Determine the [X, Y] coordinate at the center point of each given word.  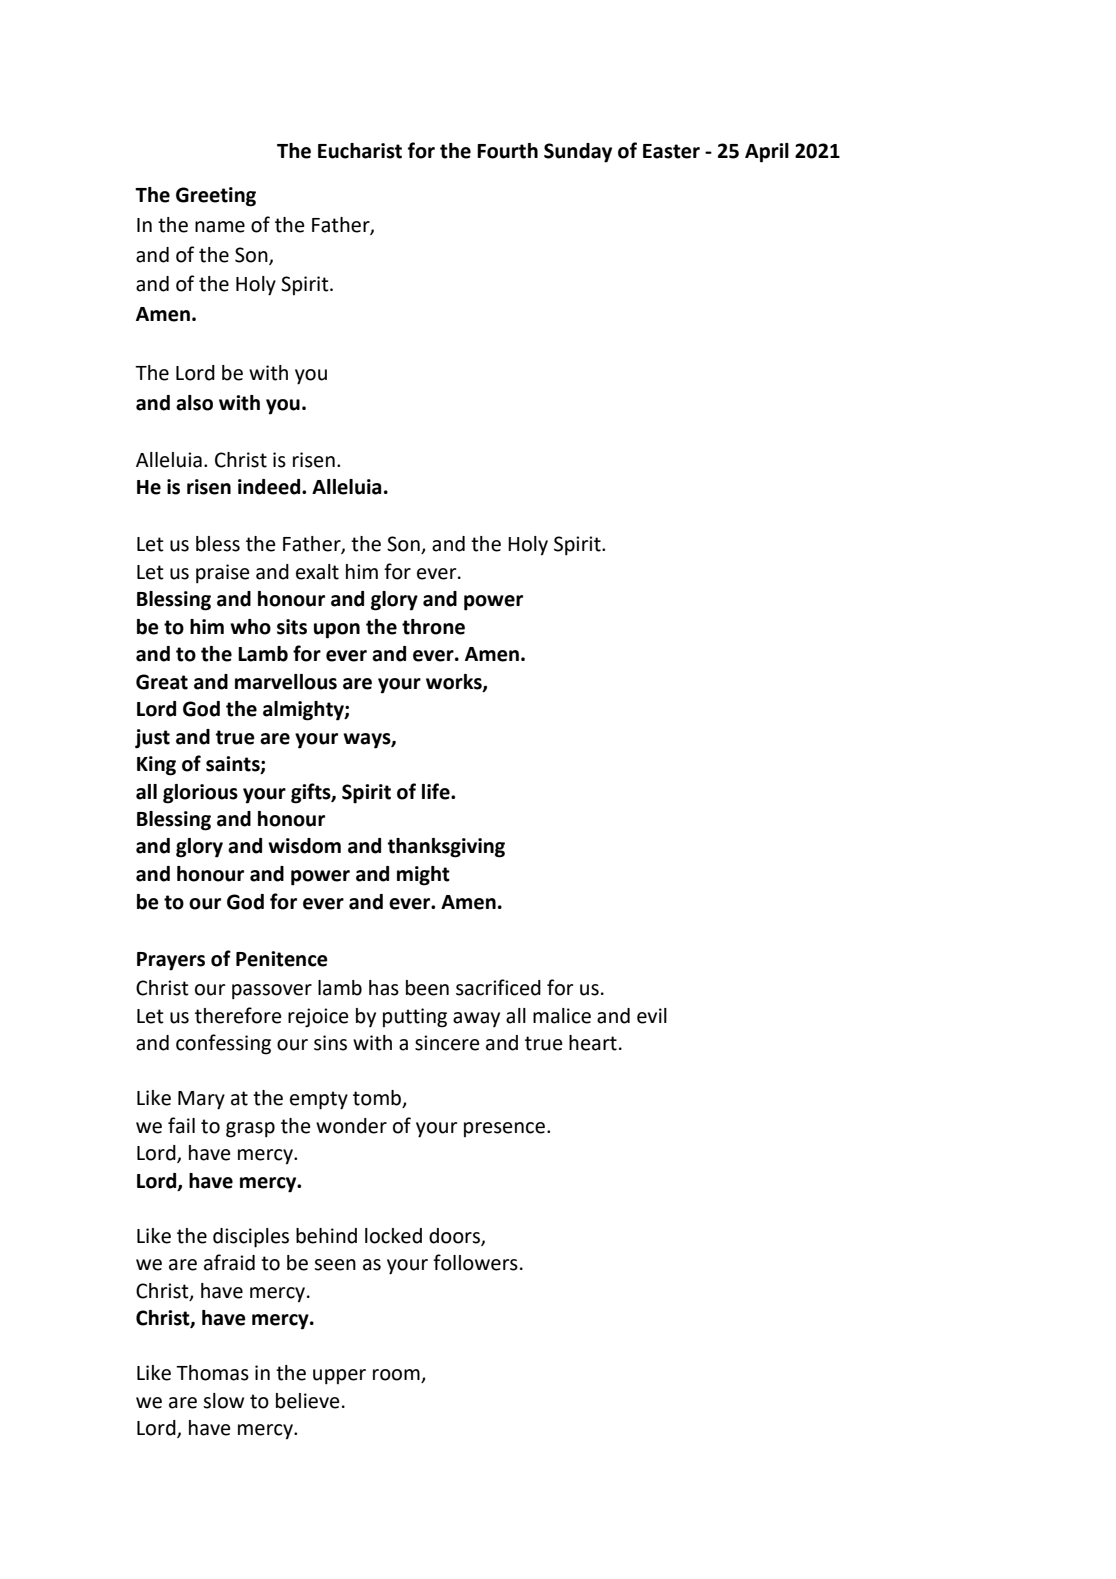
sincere [447, 1043]
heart [593, 1043]
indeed [270, 487]
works [455, 682]
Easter [671, 151]
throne [433, 627]
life [437, 791]
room [397, 1376]
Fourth [507, 151]
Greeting [216, 197]
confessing [223, 1044]
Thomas [212, 1373]
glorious [200, 794]
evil [652, 1016]
